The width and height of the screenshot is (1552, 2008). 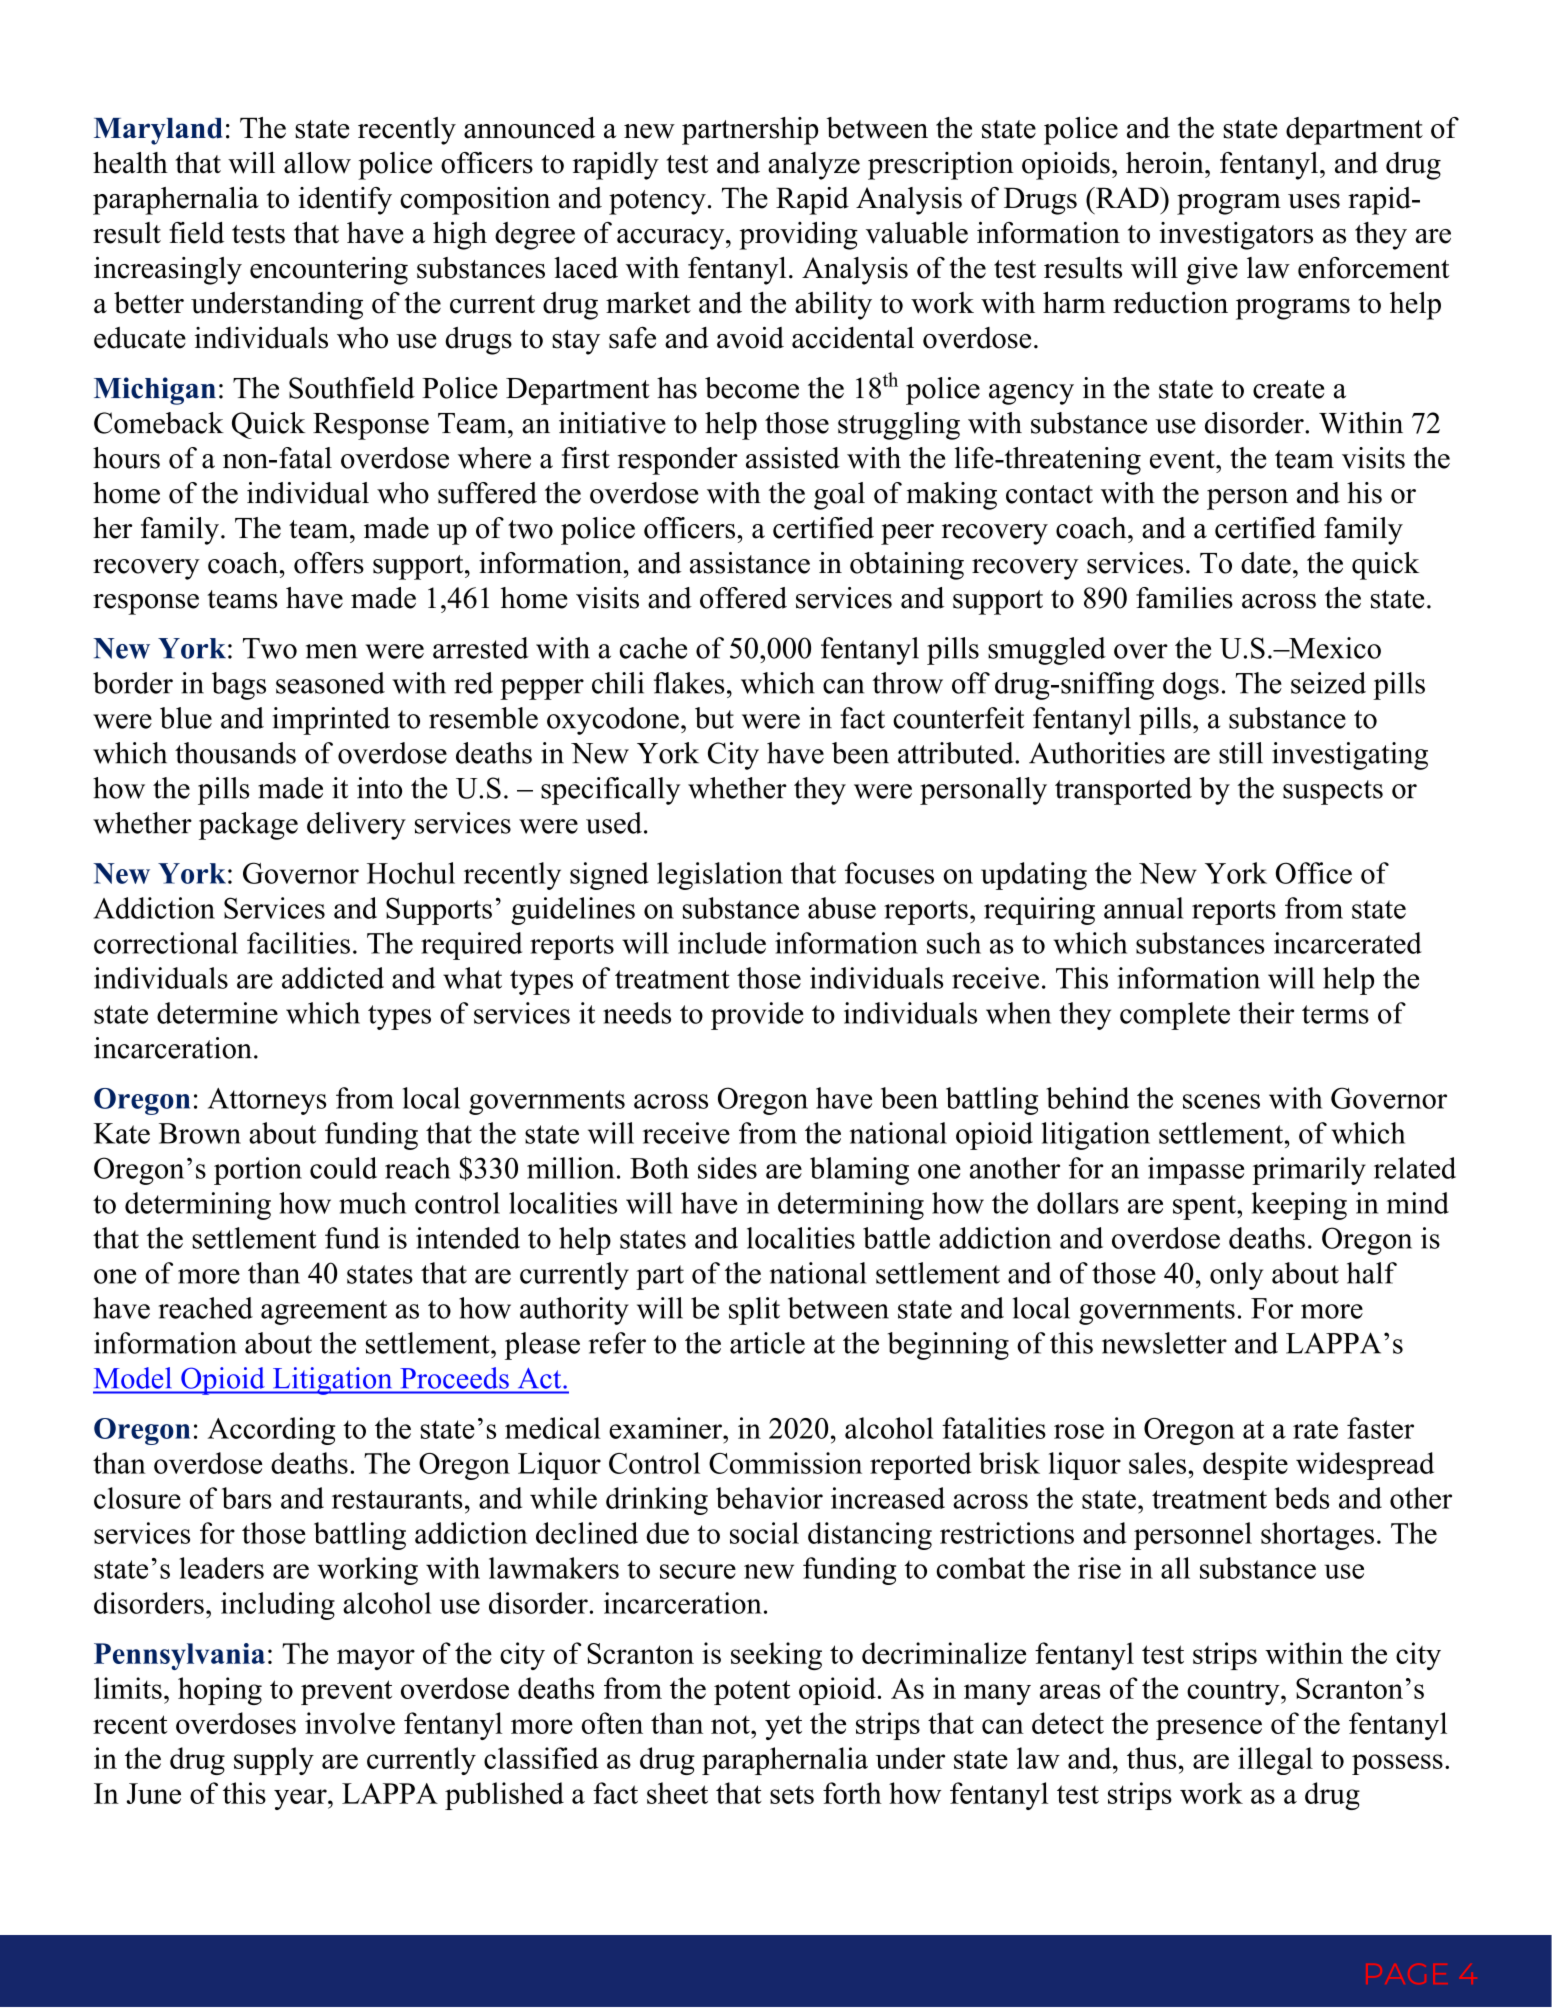 What do you see at coordinates (783, 1727) in the screenshot?
I see `yet` at bounding box center [783, 1727].
